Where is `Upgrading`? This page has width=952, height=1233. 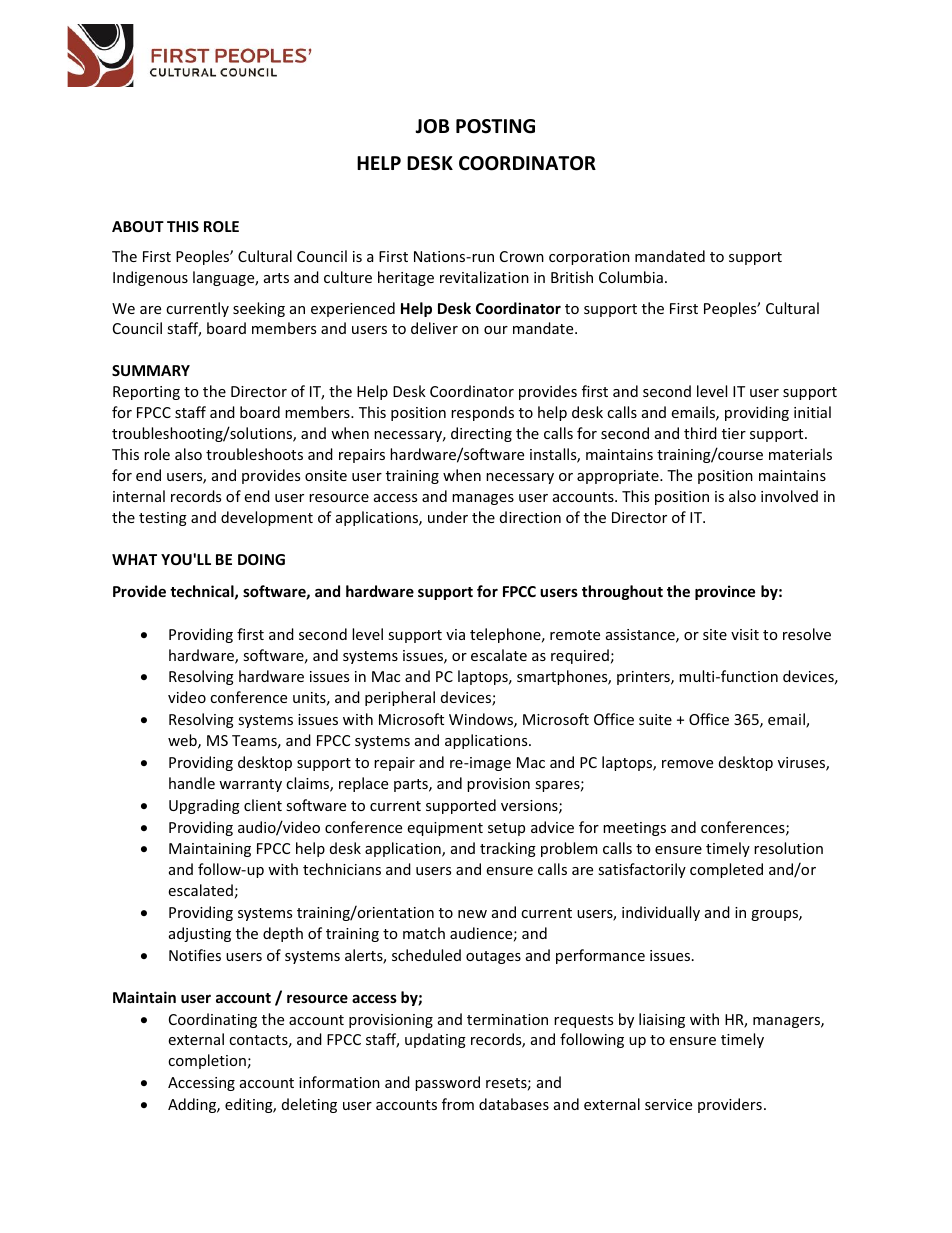 Upgrading is located at coordinates (204, 806).
